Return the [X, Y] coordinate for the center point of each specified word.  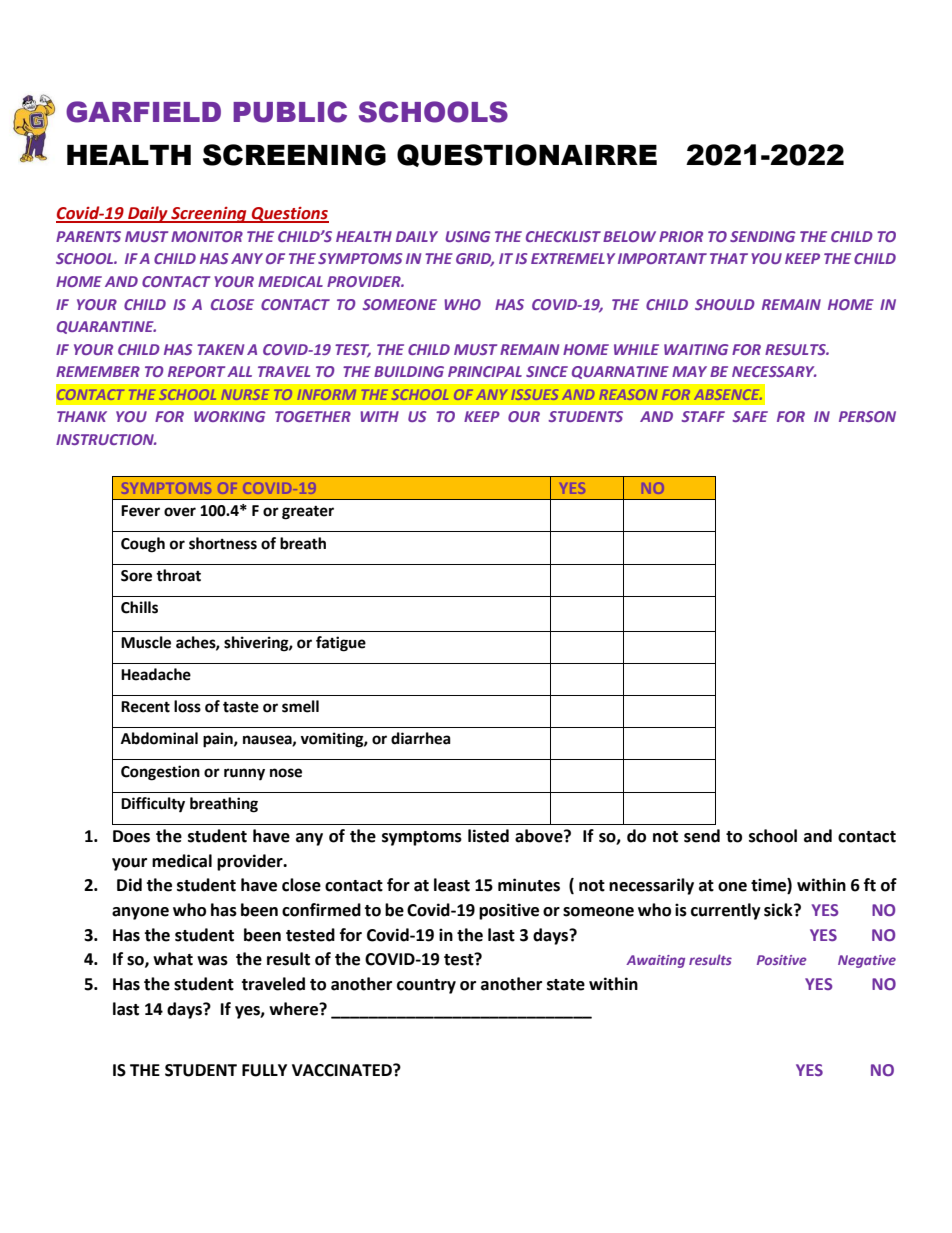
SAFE [750, 416]
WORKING [230, 416]
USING [468, 236]
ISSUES [535, 394]
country [426, 986]
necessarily [651, 886]
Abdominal [159, 738]
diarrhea [421, 738]
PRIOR [681, 236]
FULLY [264, 1070]
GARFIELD [143, 112]
